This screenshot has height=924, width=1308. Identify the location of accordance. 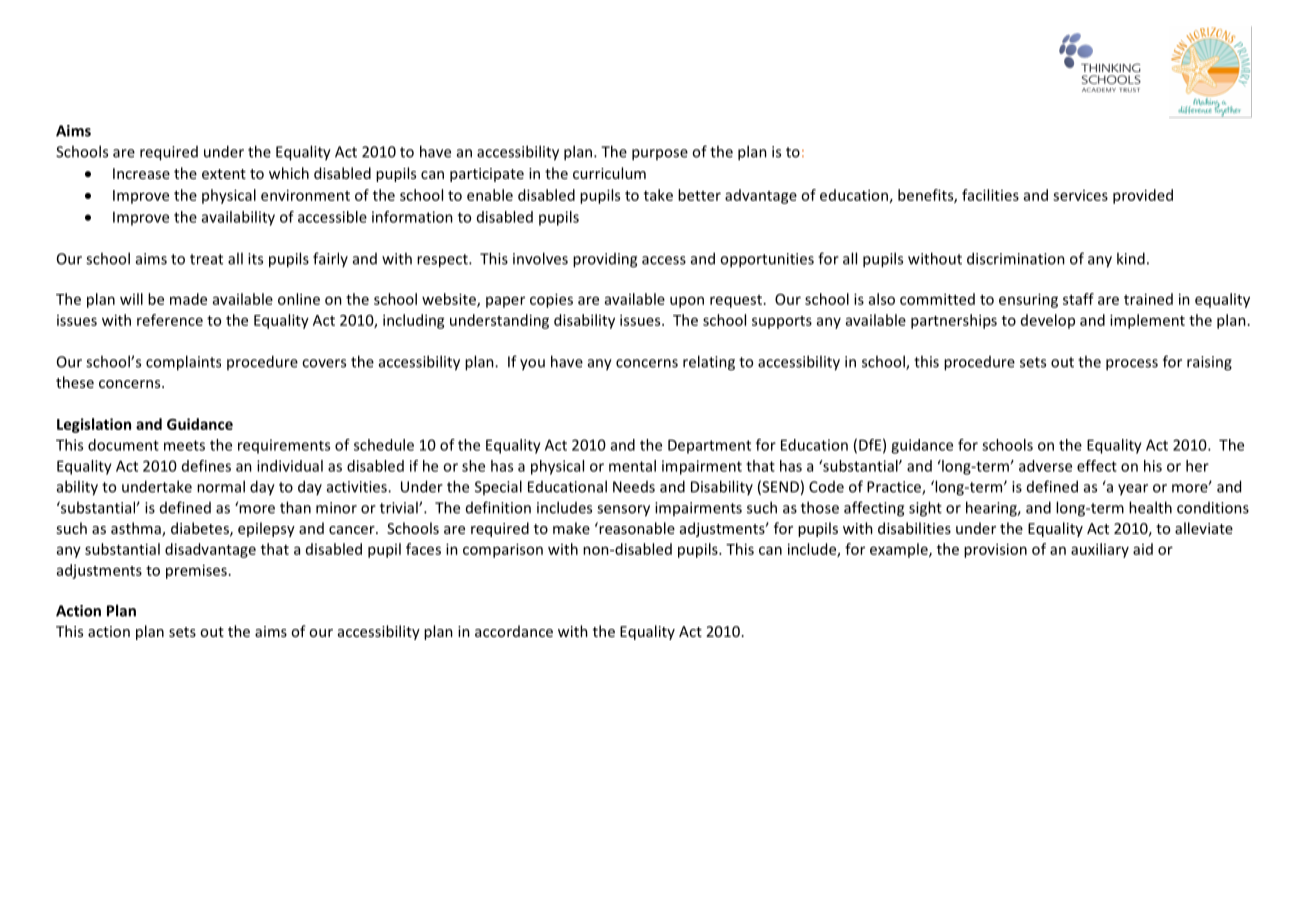
(514, 631).
